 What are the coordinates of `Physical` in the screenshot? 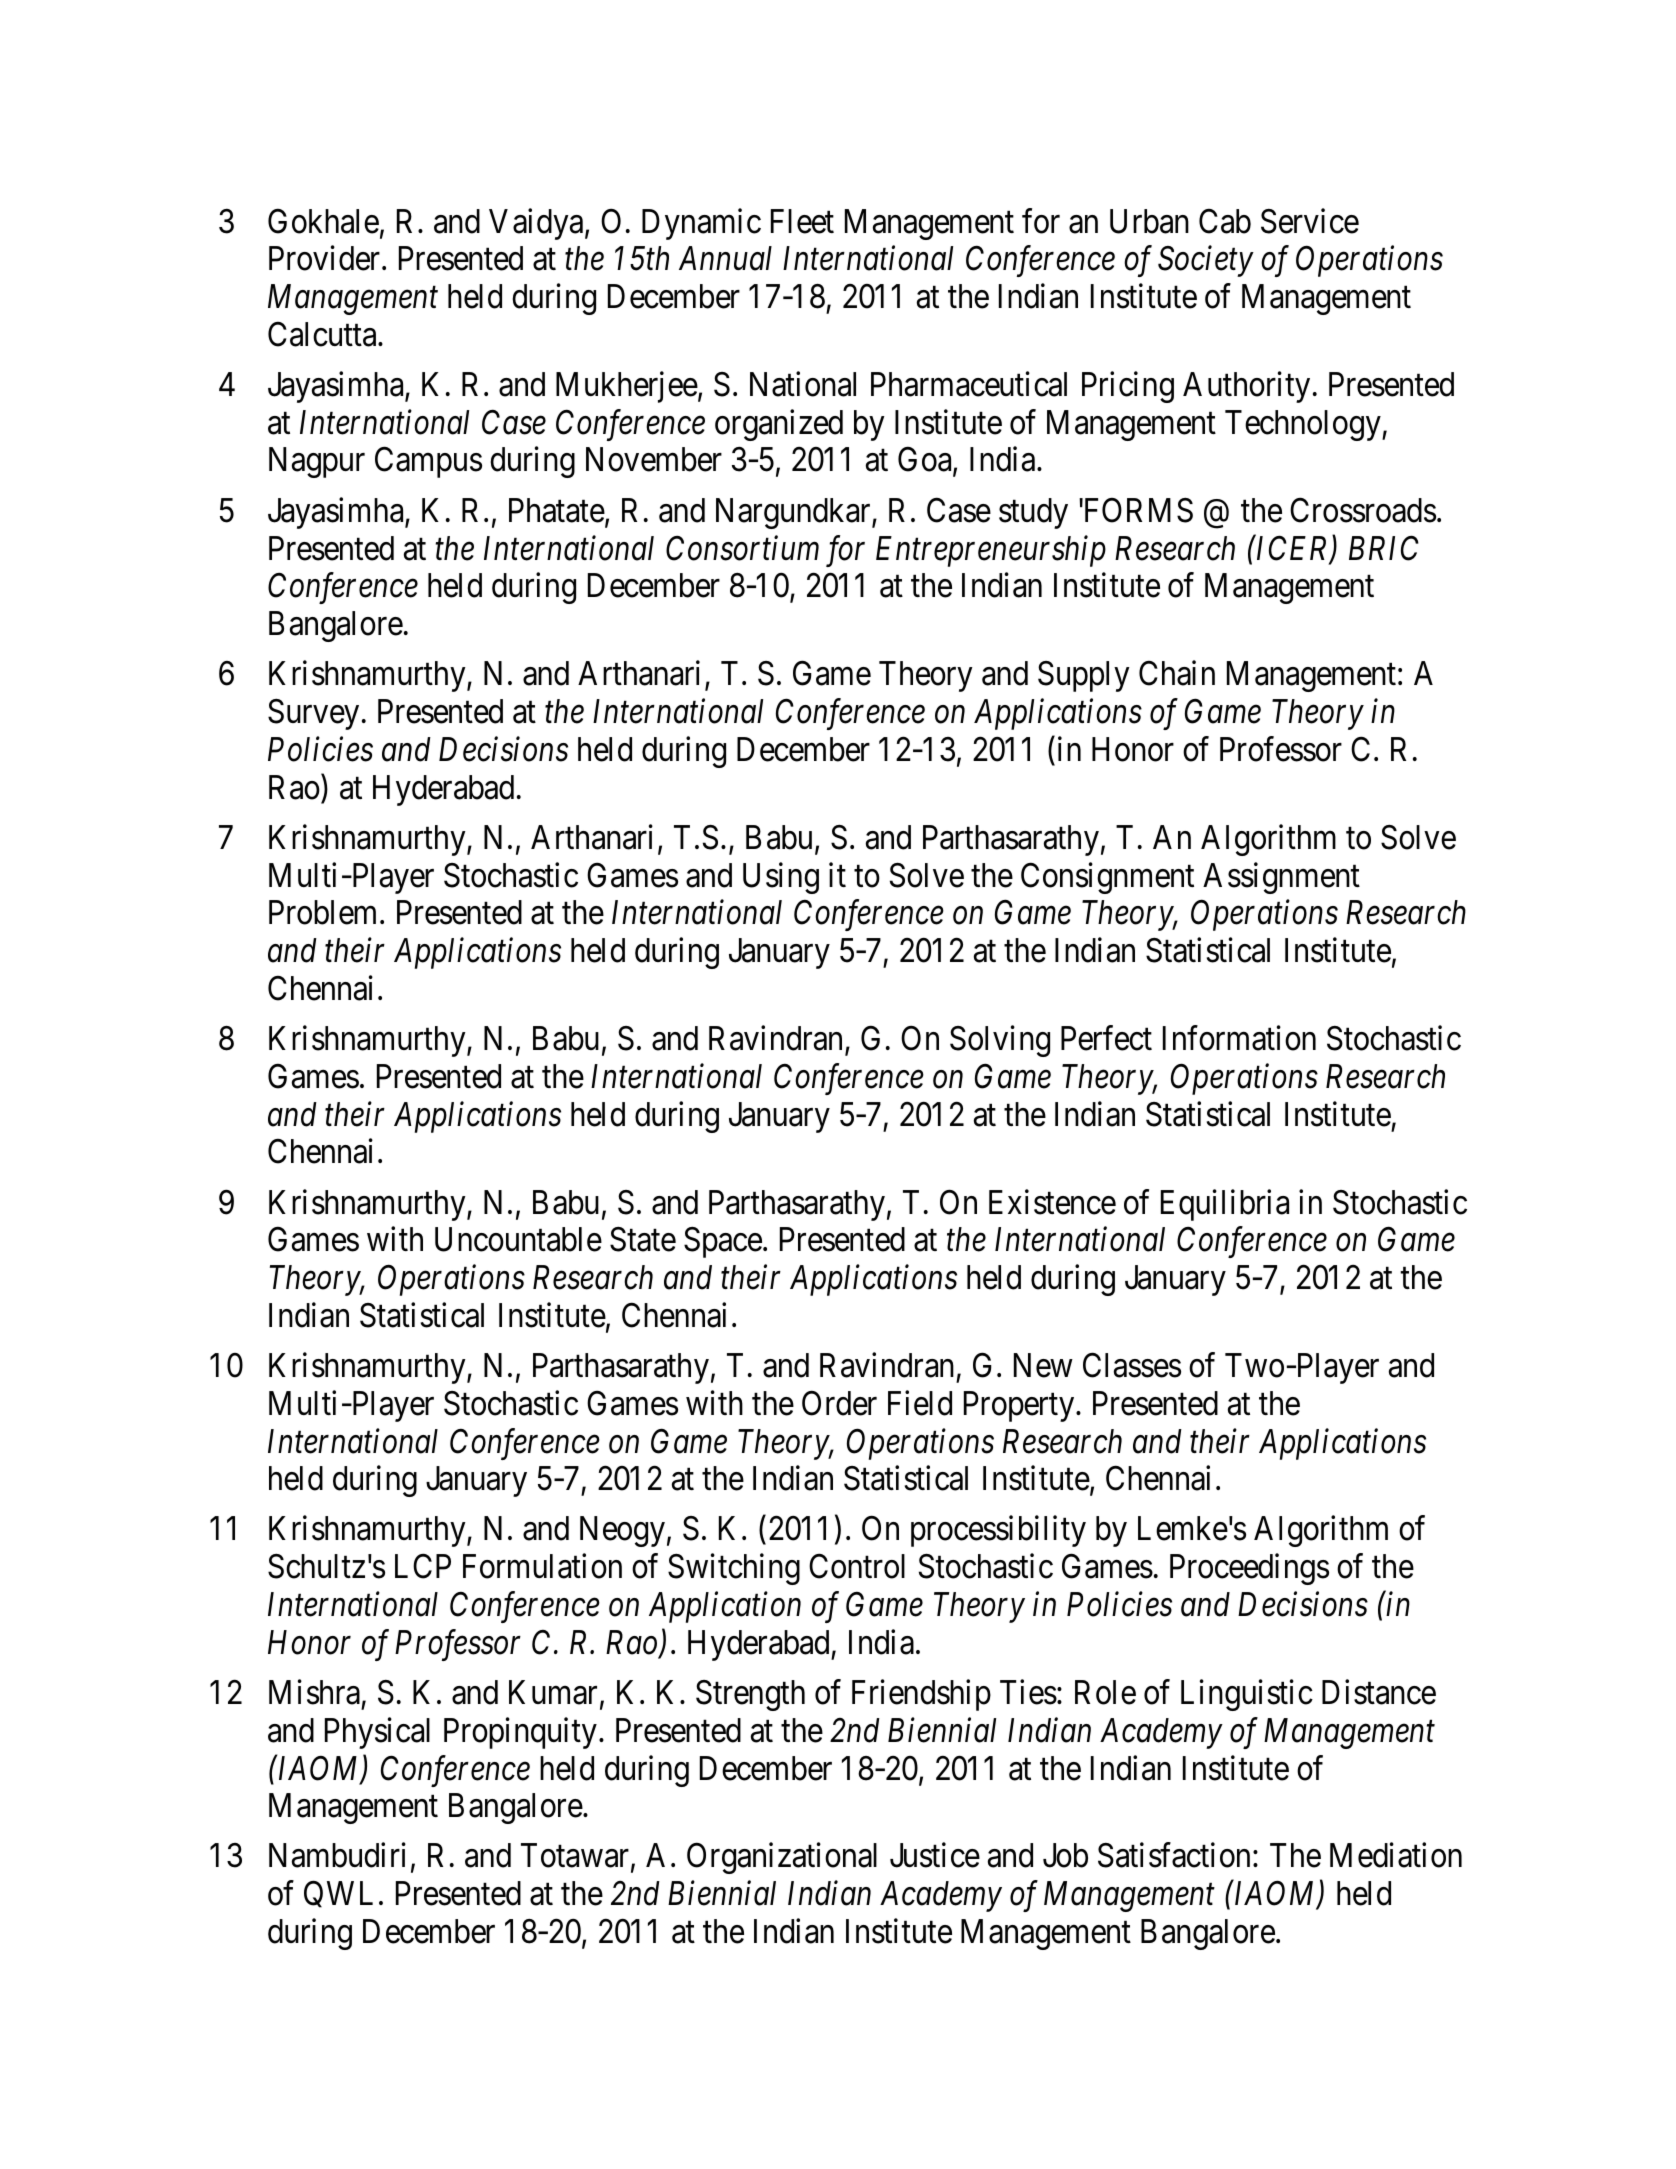 It's located at (377, 1733).
